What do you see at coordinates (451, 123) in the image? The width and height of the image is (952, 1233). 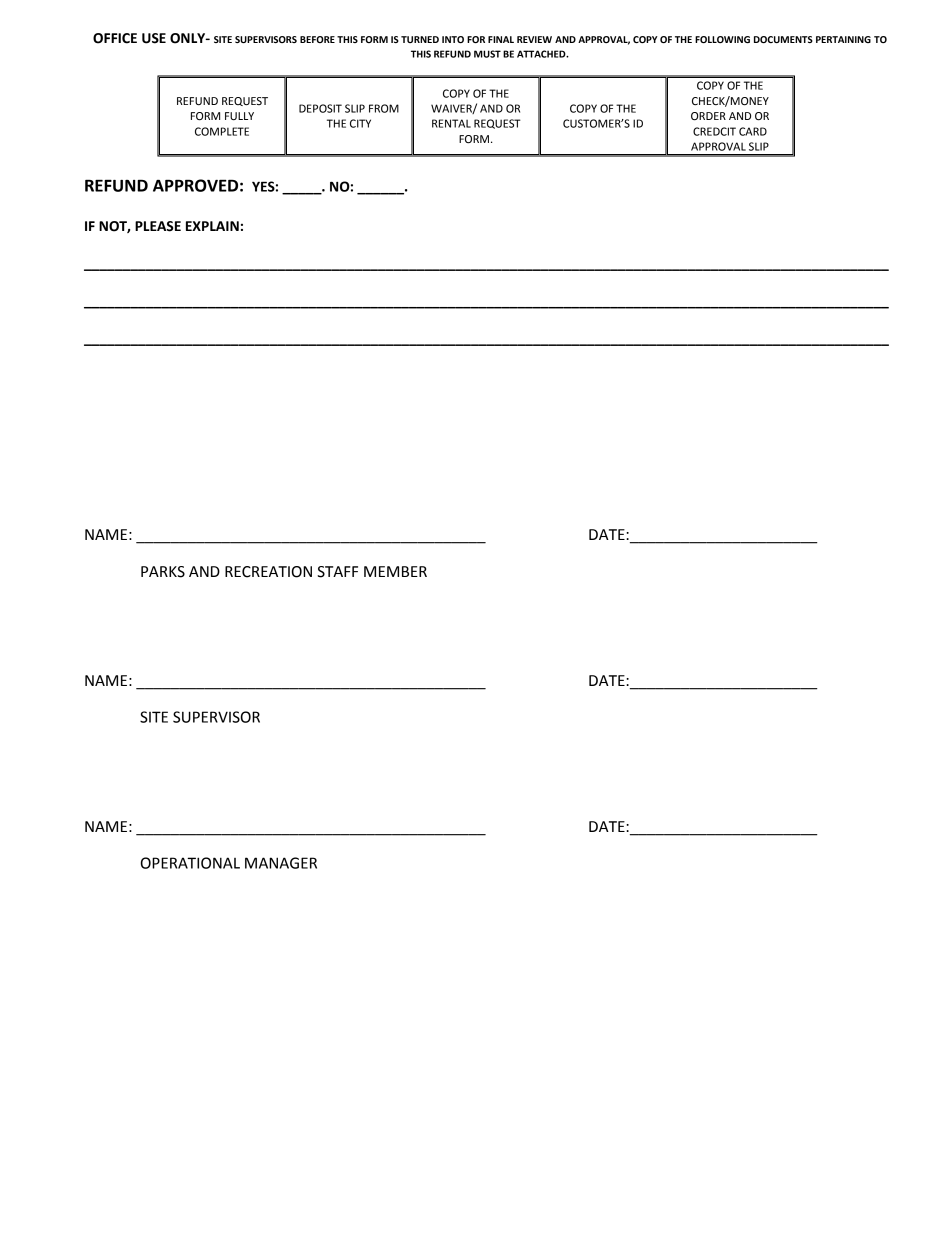 I see `RENTAL` at bounding box center [451, 123].
